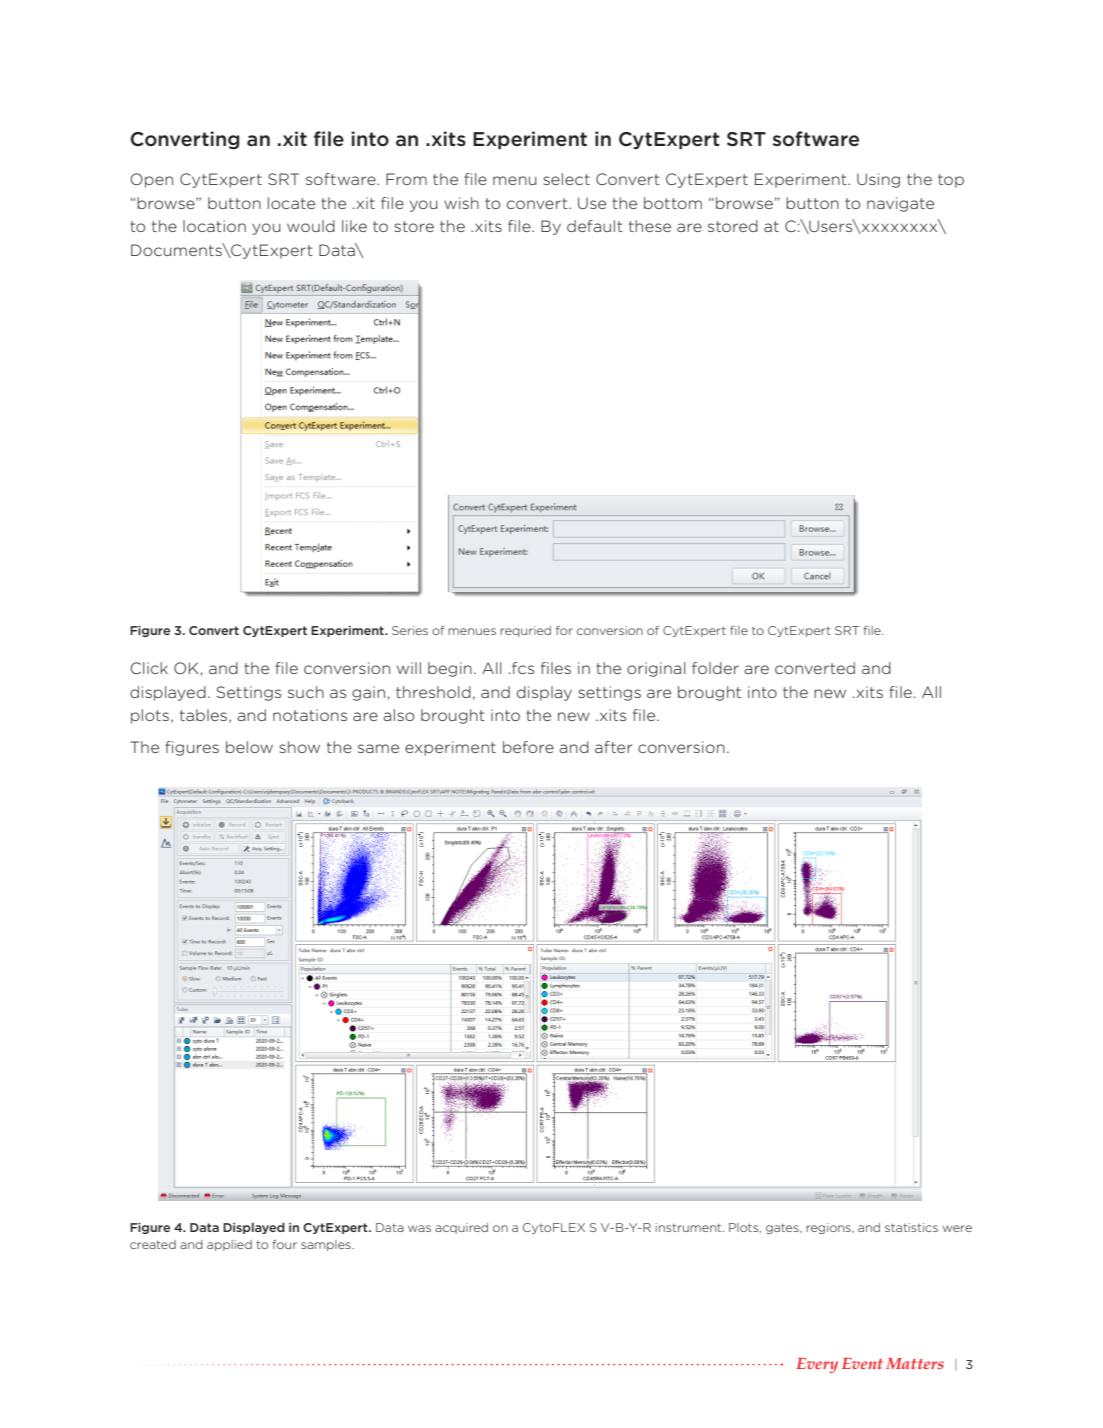 Image resolution: width=1103 pixels, height=1428 pixels. What do you see at coordinates (229, 1245) in the screenshot?
I see `applied` at bounding box center [229, 1245].
